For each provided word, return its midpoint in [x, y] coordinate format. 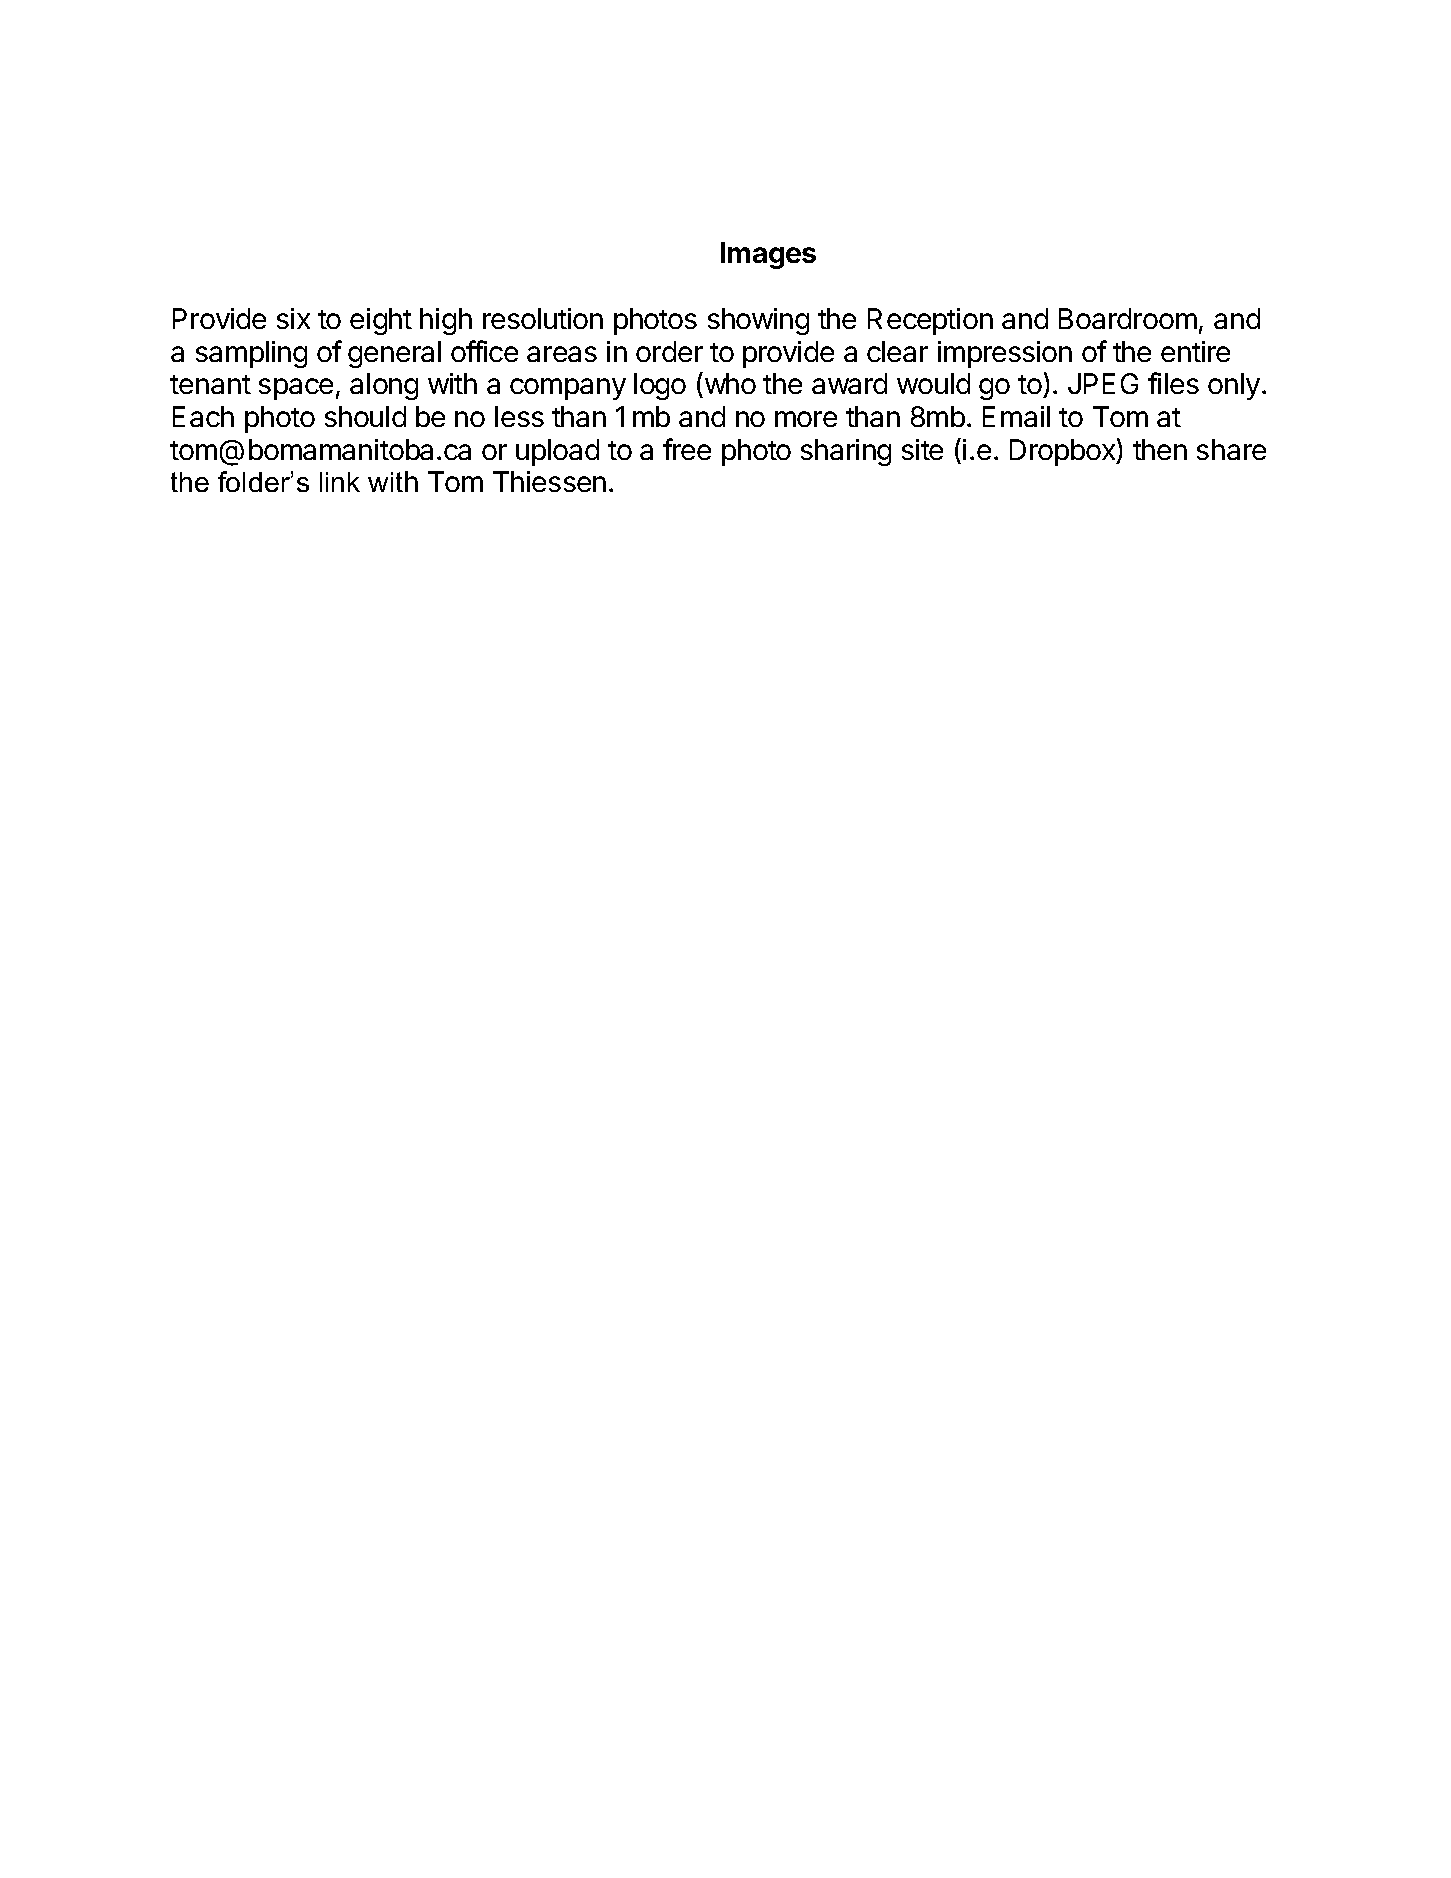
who [729, 385]
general [394, 354]
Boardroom [1128, 318]
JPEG [1103, 383]
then [1160, 449]
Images [768, 255]
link [340, 482]
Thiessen [549, 481]
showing [758, 321]
